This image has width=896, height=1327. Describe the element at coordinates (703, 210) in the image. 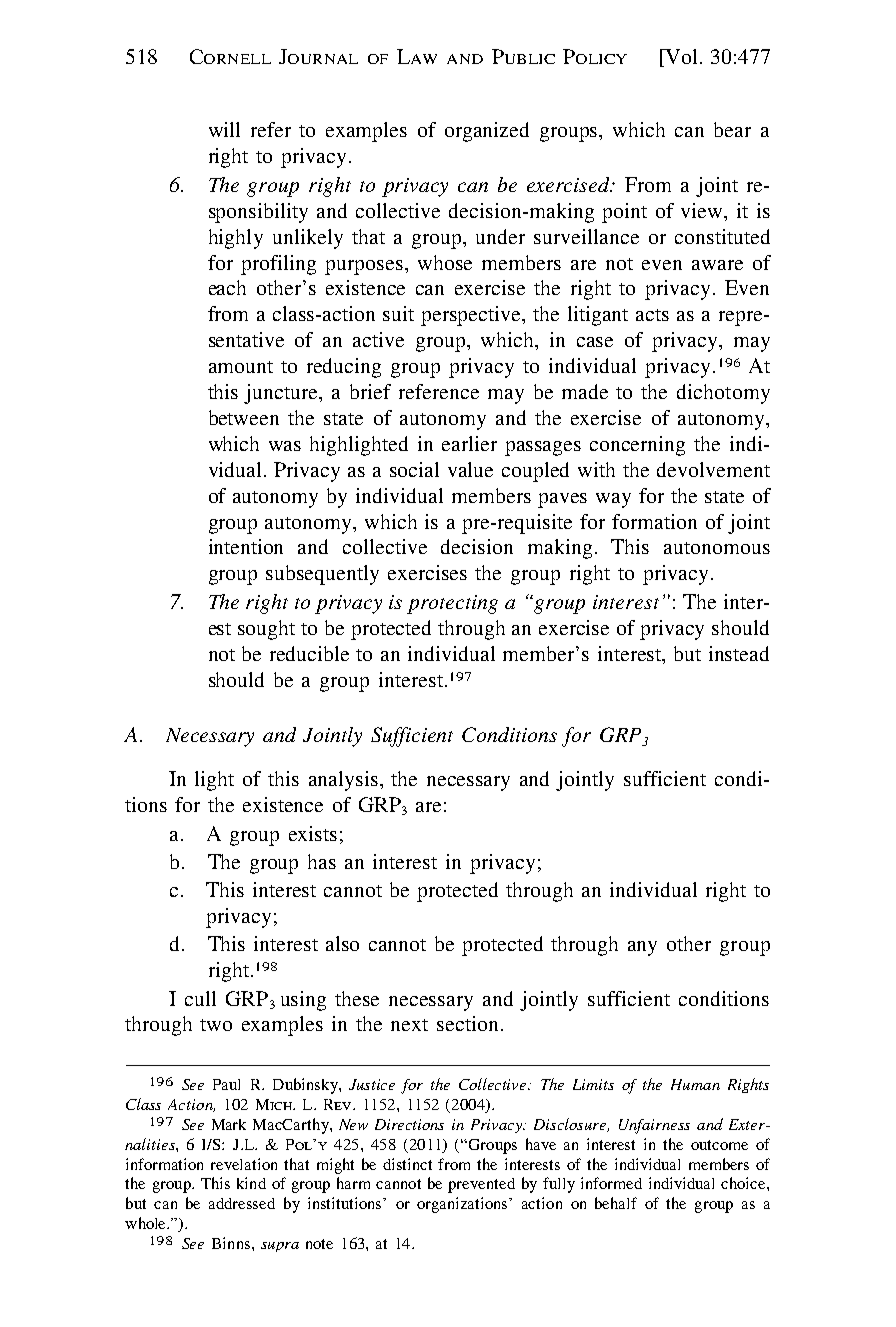

I see `view` at that location.
